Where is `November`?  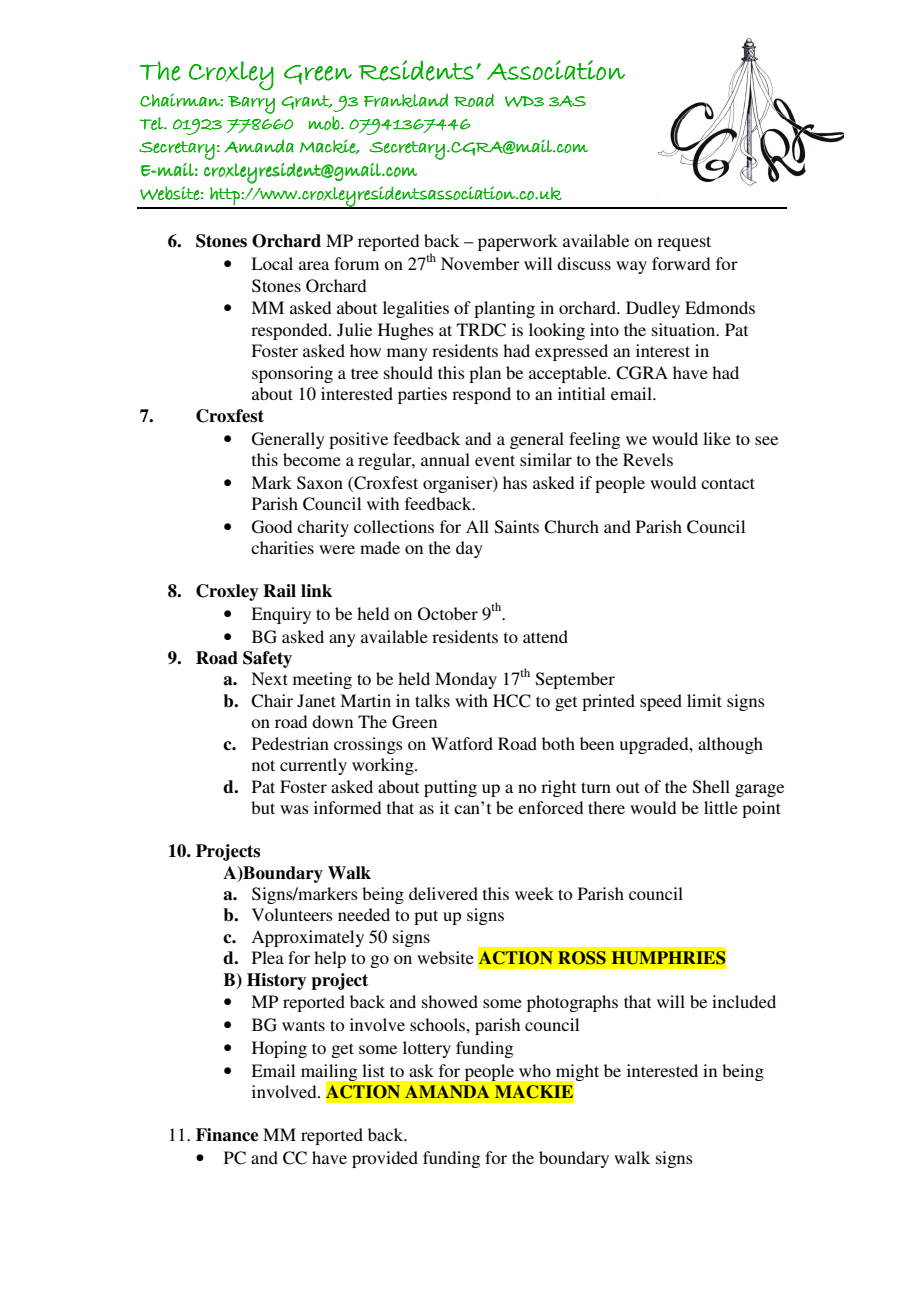 November is located at coordinates (480, 263).
